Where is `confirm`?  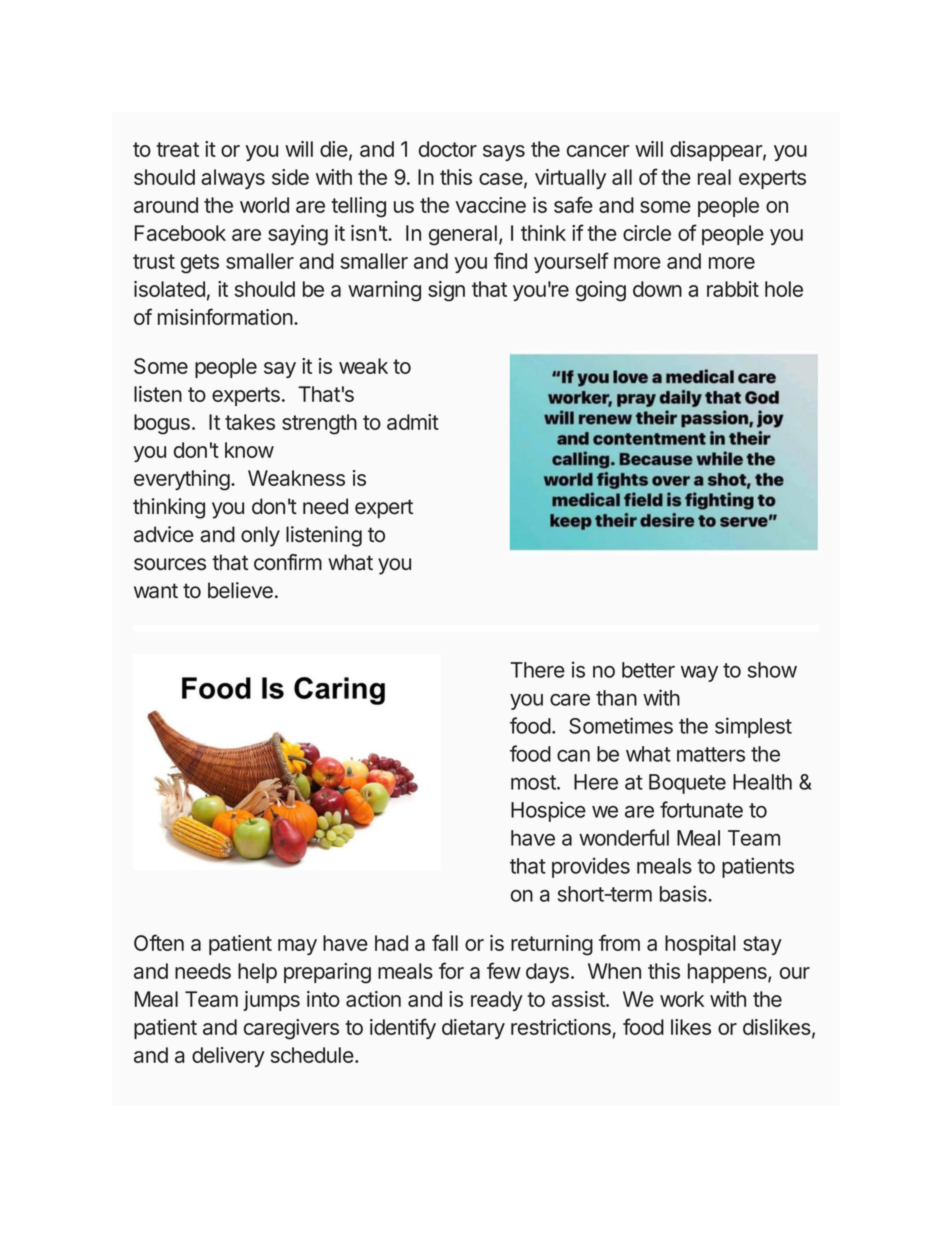
confirm is located at coordinates (288, 562).
